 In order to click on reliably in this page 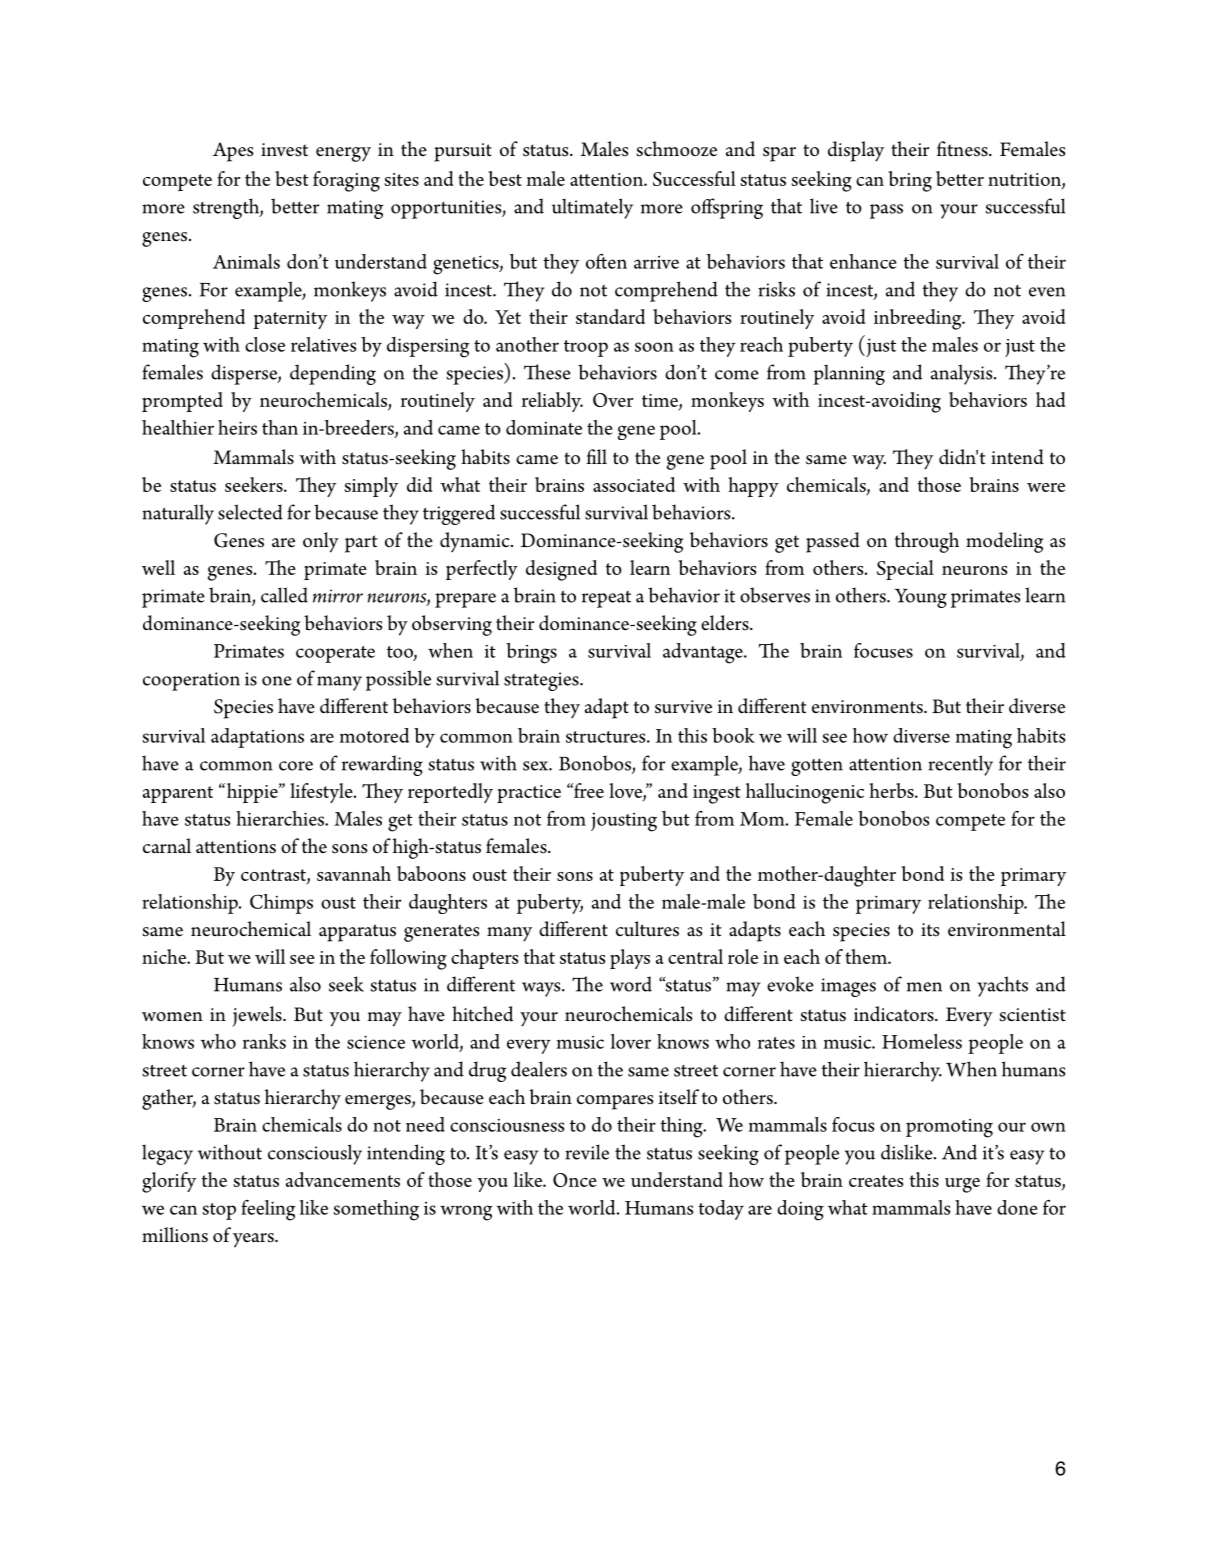, I will do `click(552, 402)`.
